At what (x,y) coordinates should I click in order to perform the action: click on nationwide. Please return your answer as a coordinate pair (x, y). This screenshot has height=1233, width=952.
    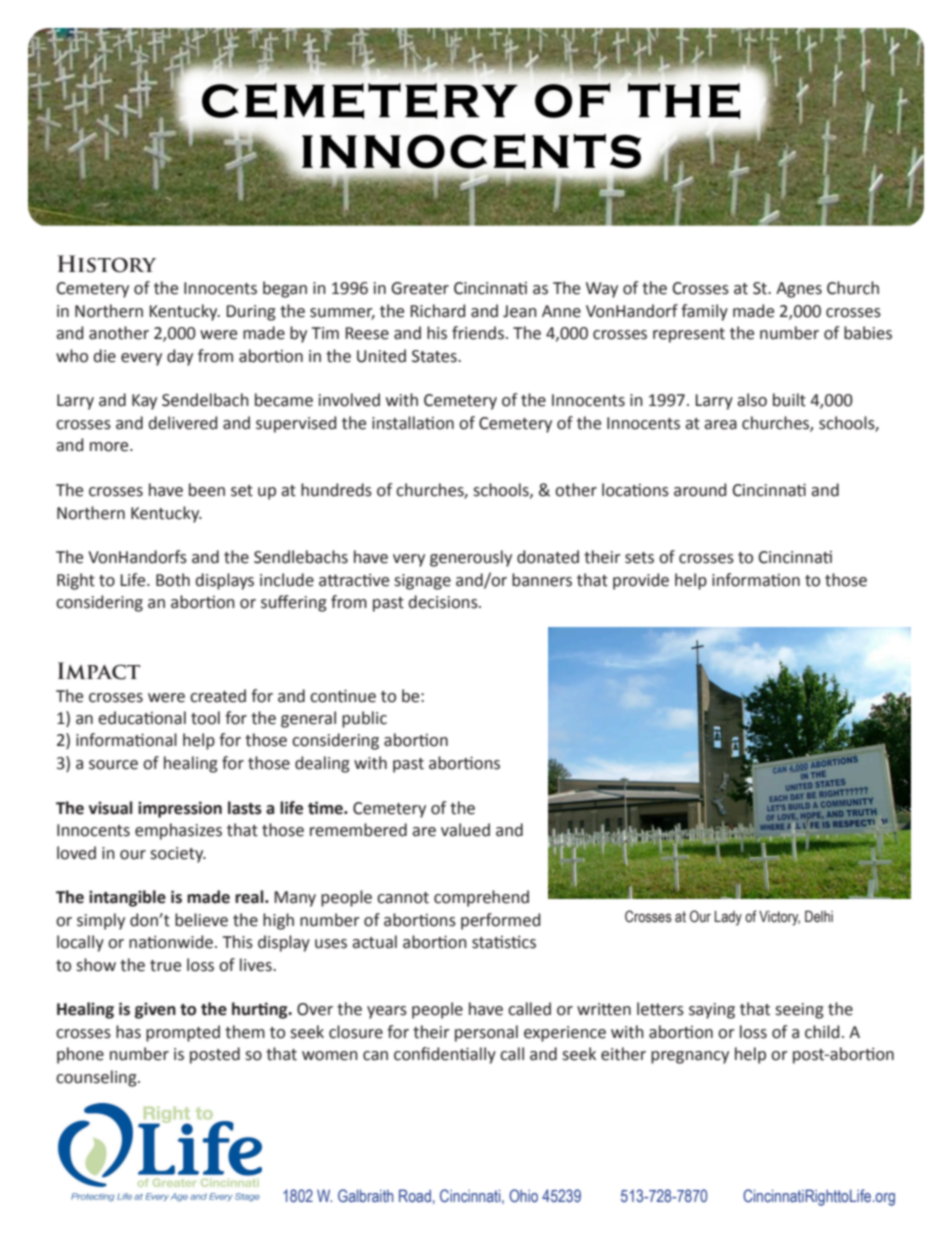
    Looking at the image, I should click on (171, 942).
